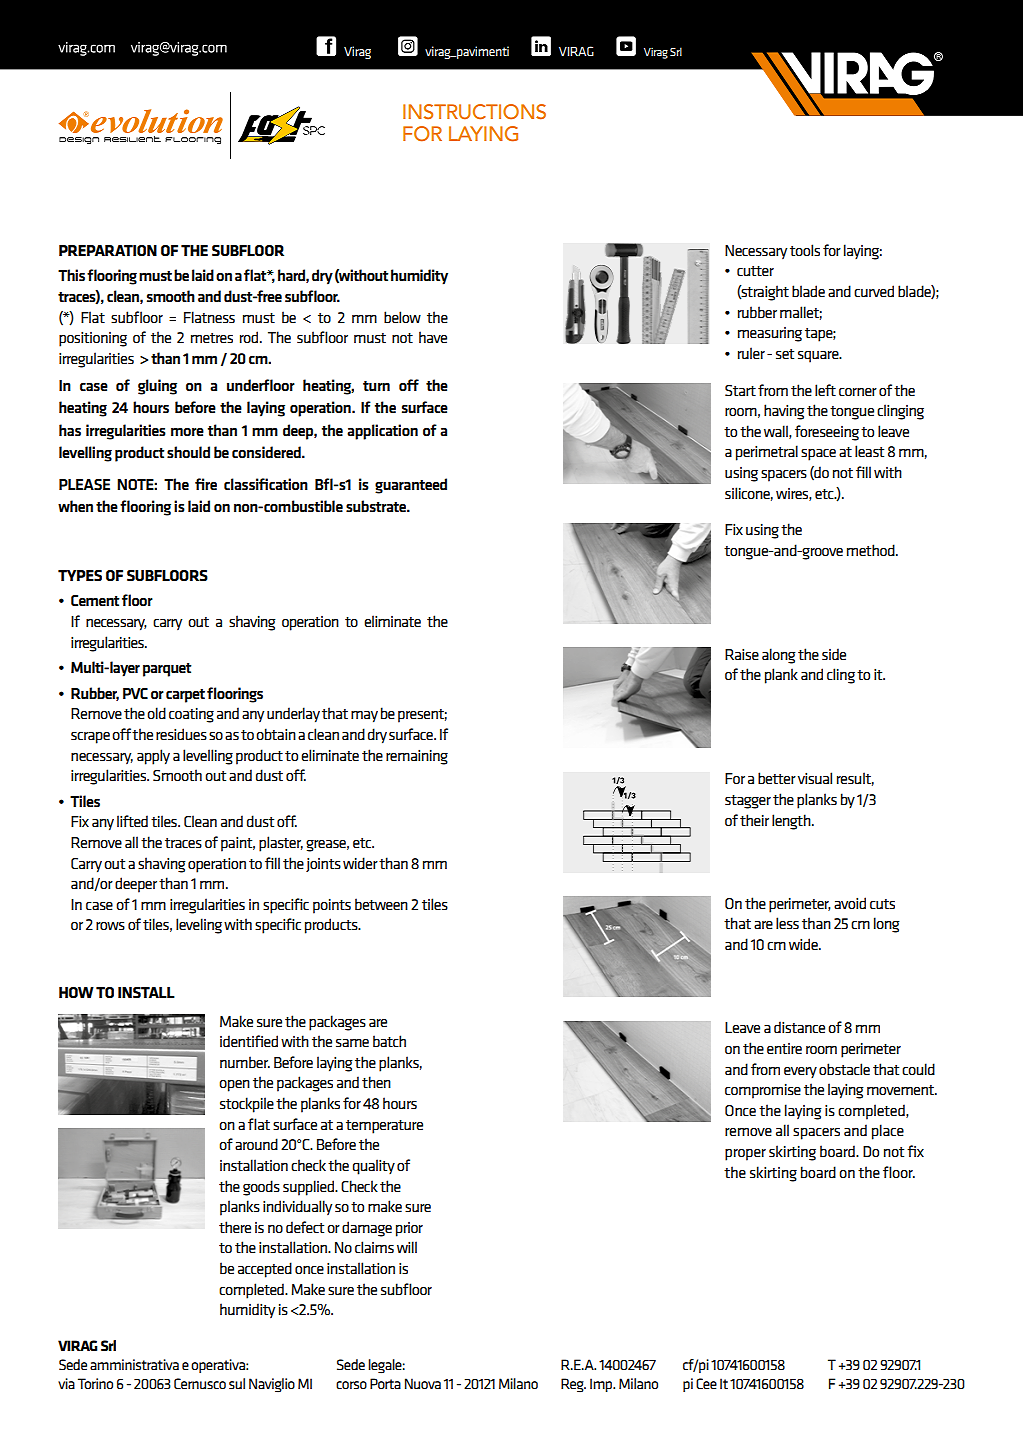  Describe the element at coordinates (153, 757) in the document. I see `apply` at that location.
